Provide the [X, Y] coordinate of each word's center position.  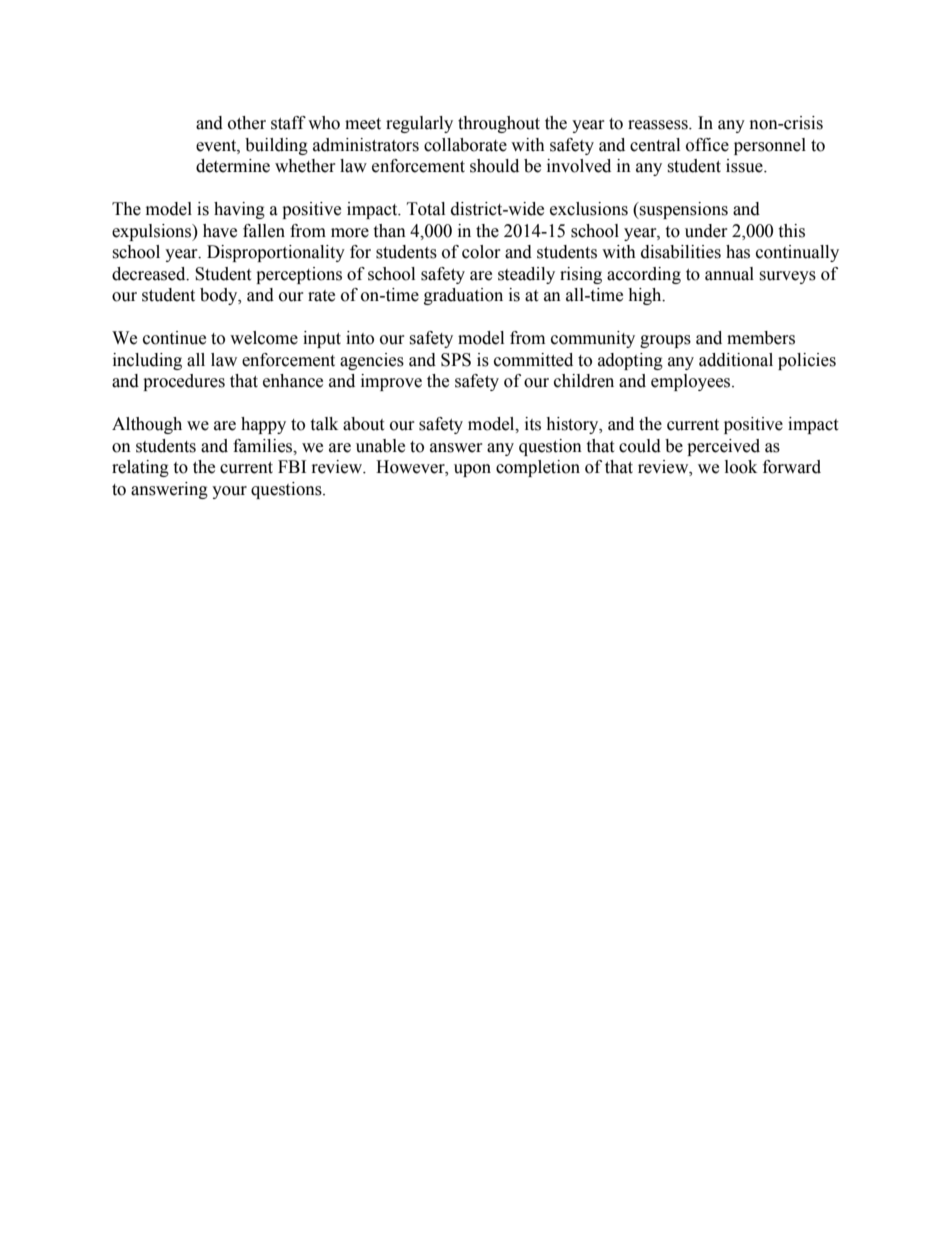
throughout [499, 124]
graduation [463, 296]
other [247, 123]
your [229, 492]
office [707, 145]
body [220, 296]
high [646, 296]
